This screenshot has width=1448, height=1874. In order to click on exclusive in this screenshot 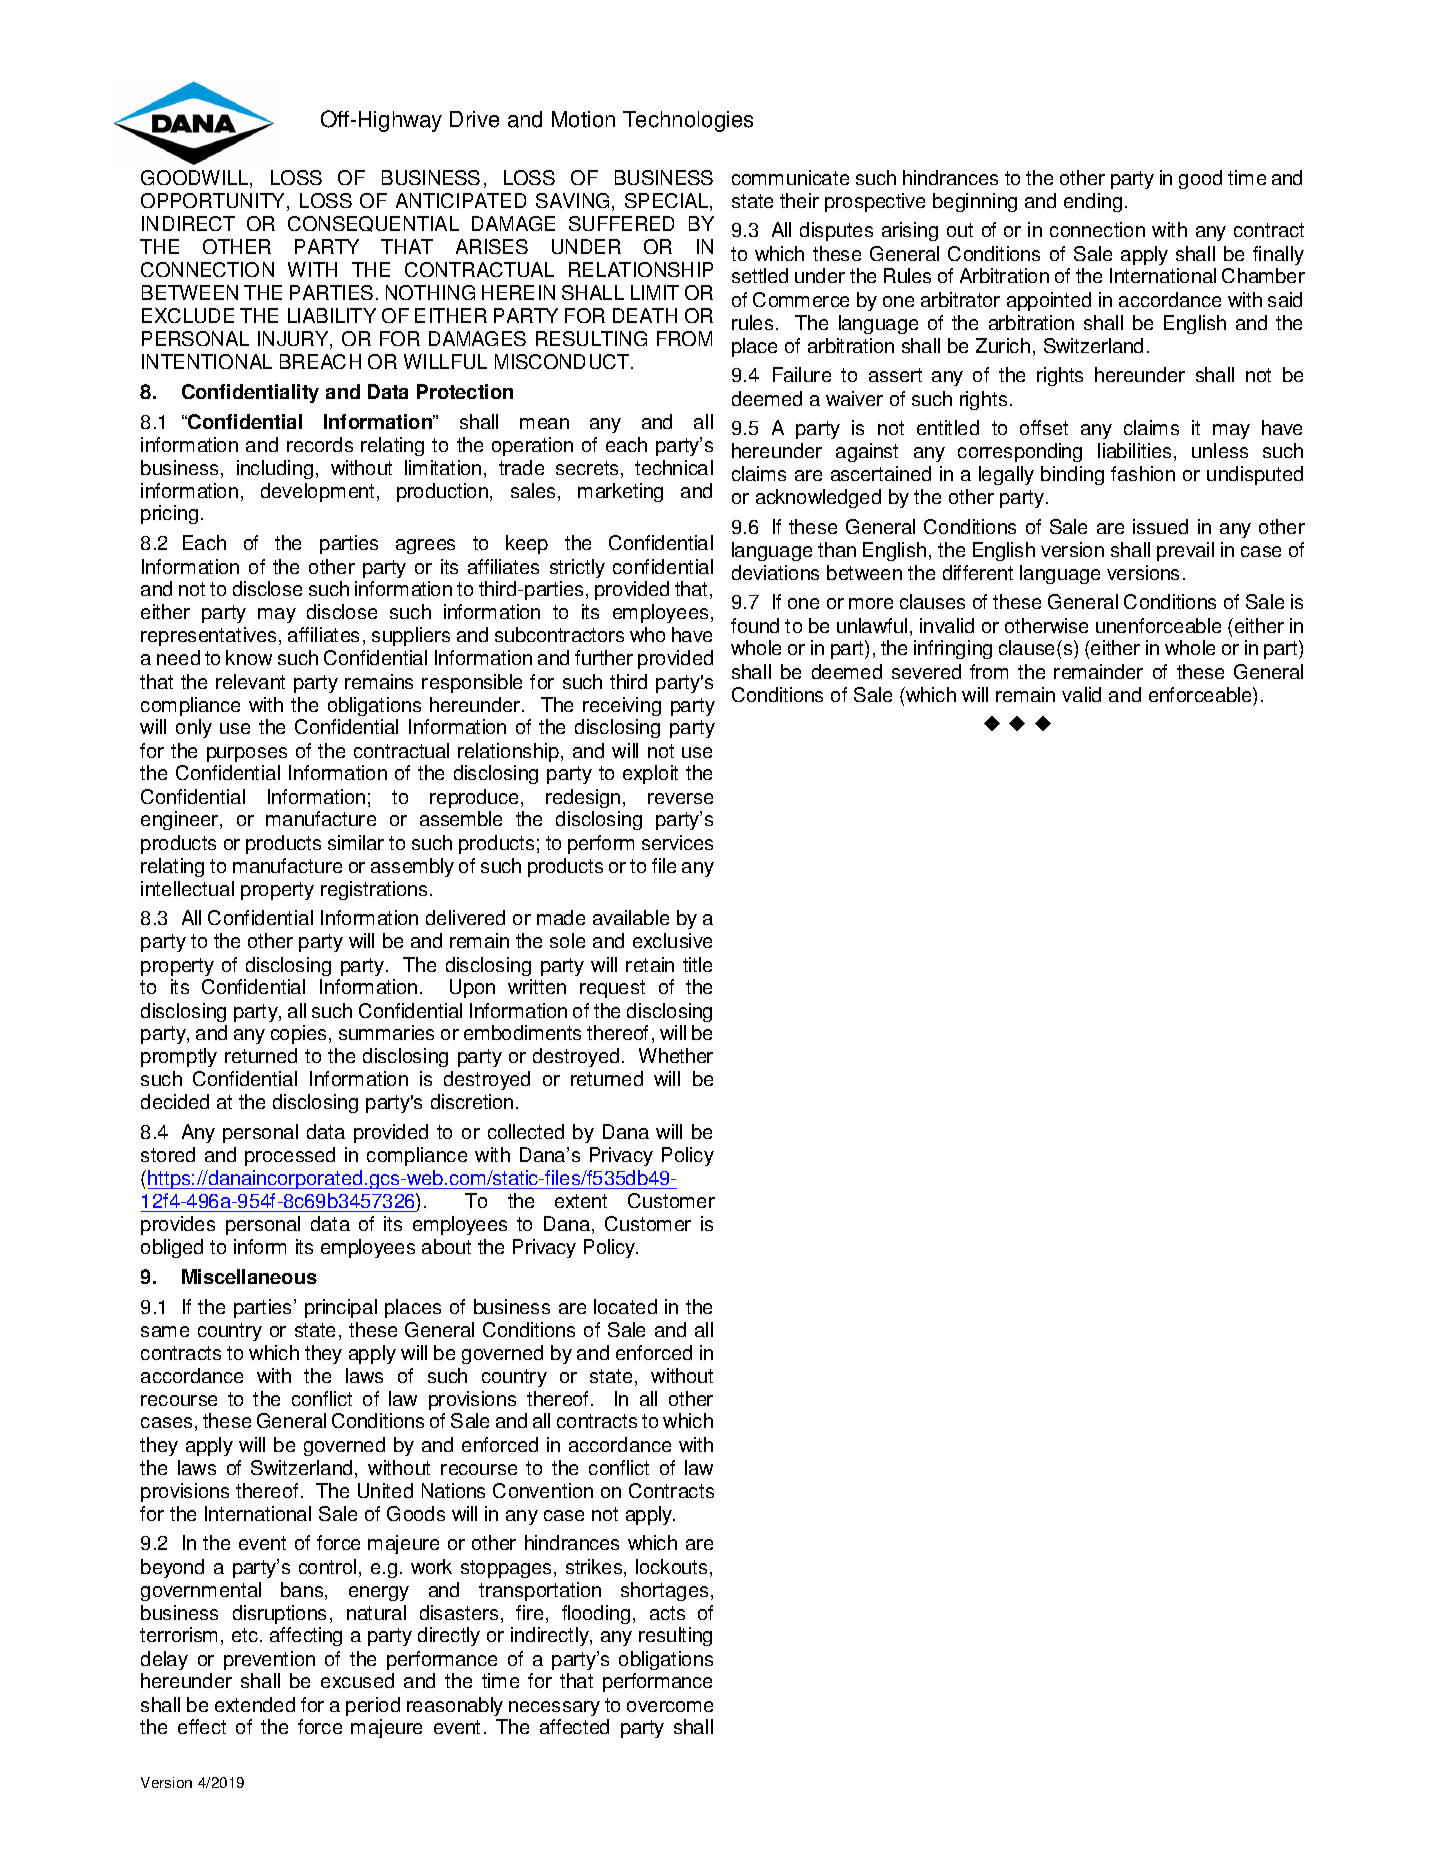, I will do `click(672, 940)`.
